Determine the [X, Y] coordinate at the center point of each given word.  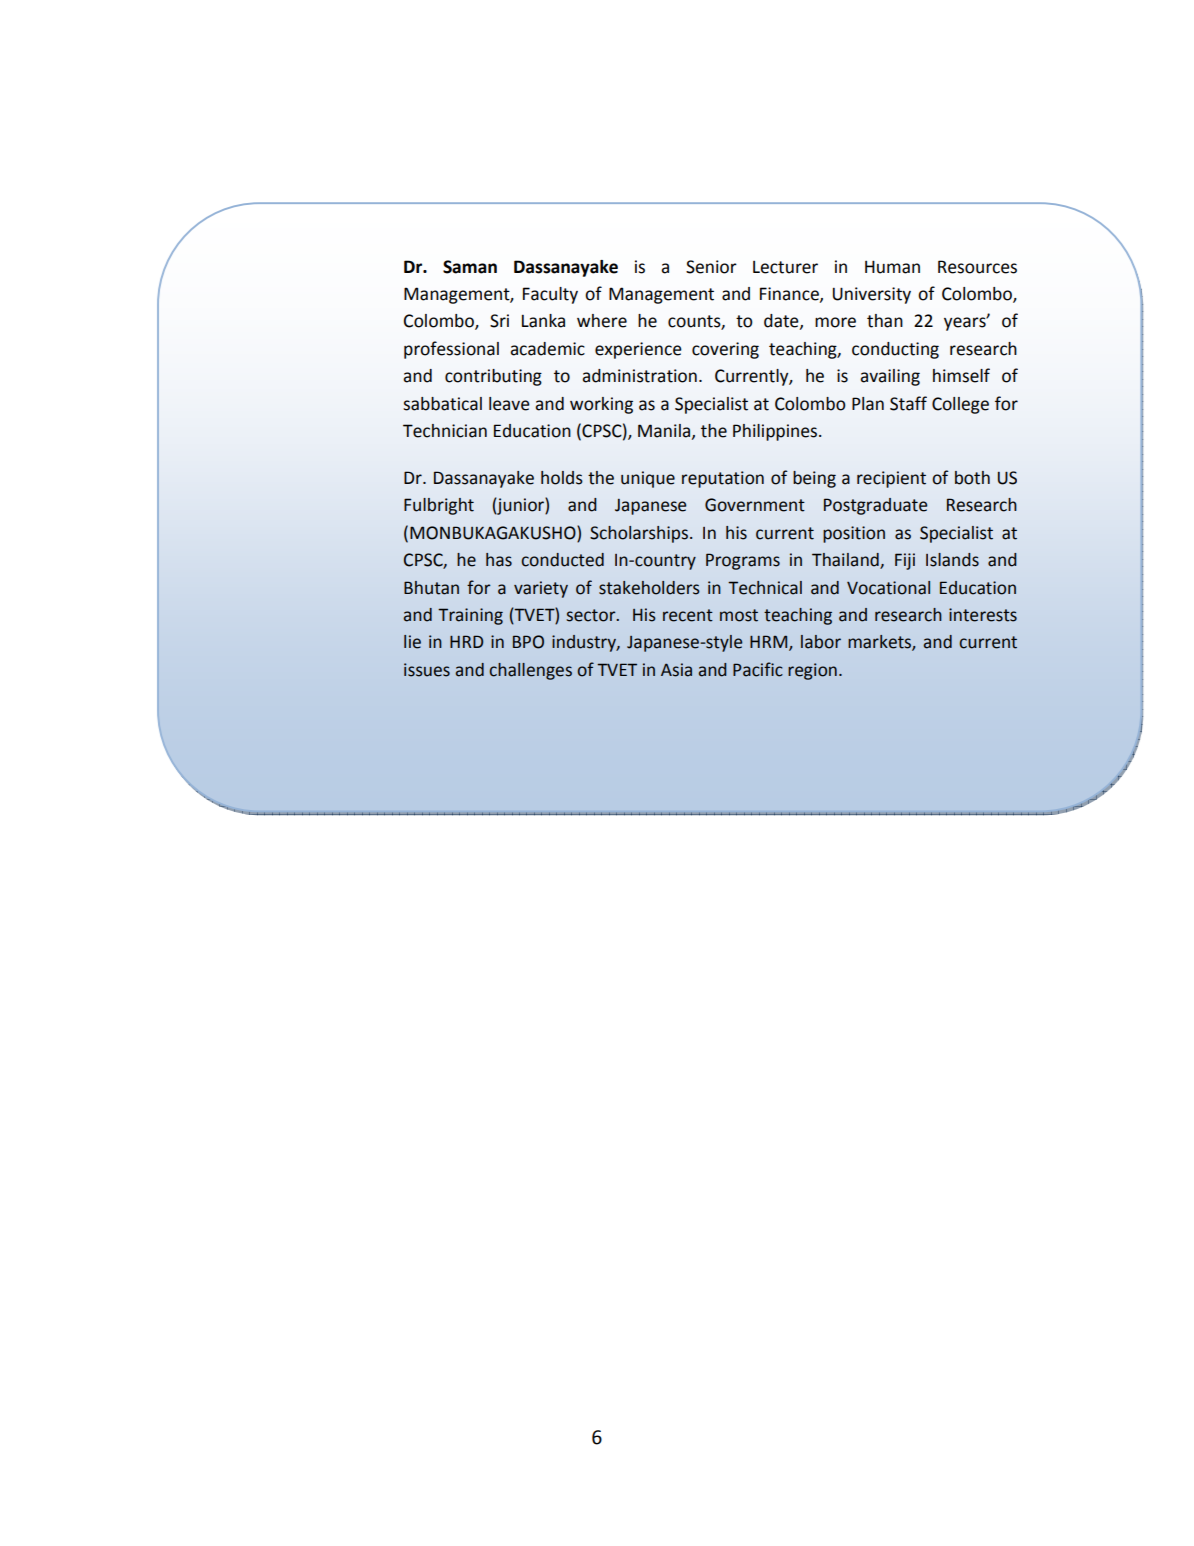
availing [890, 377]
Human [892, 267]
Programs [743, 561]
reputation [723, 479]
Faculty [550, 295]
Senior [711, 267]
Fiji [905, 561]
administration [639, 376]
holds [562, 478]
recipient [891, 479]
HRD [466, 641]
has [499, 560]
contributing [493, 377]
